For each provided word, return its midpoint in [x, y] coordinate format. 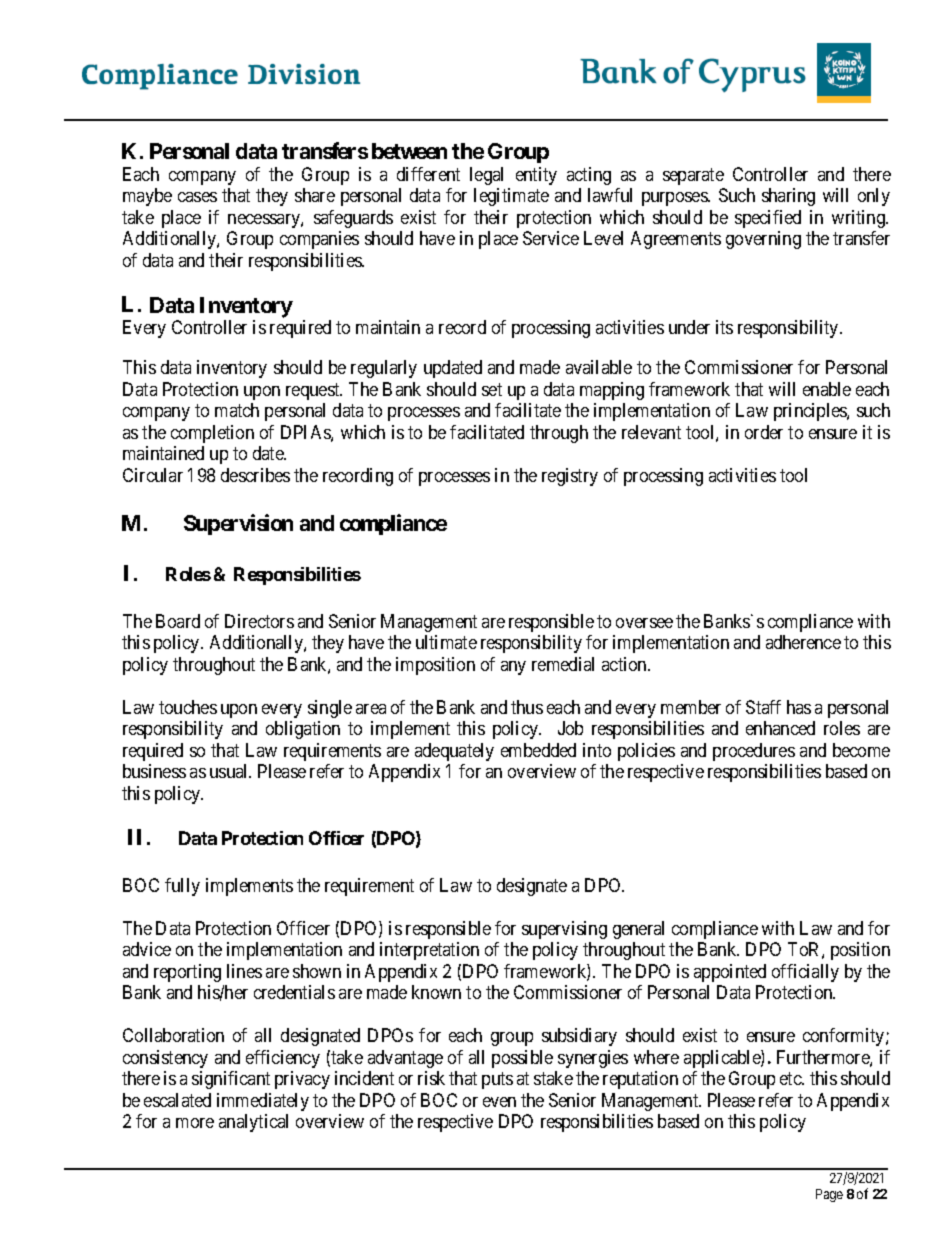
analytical [253, 1123]
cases [197, 197]
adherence [803, 642]
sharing [788, 197]
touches [188, 707]
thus [527, 707]
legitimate [511, 197]
